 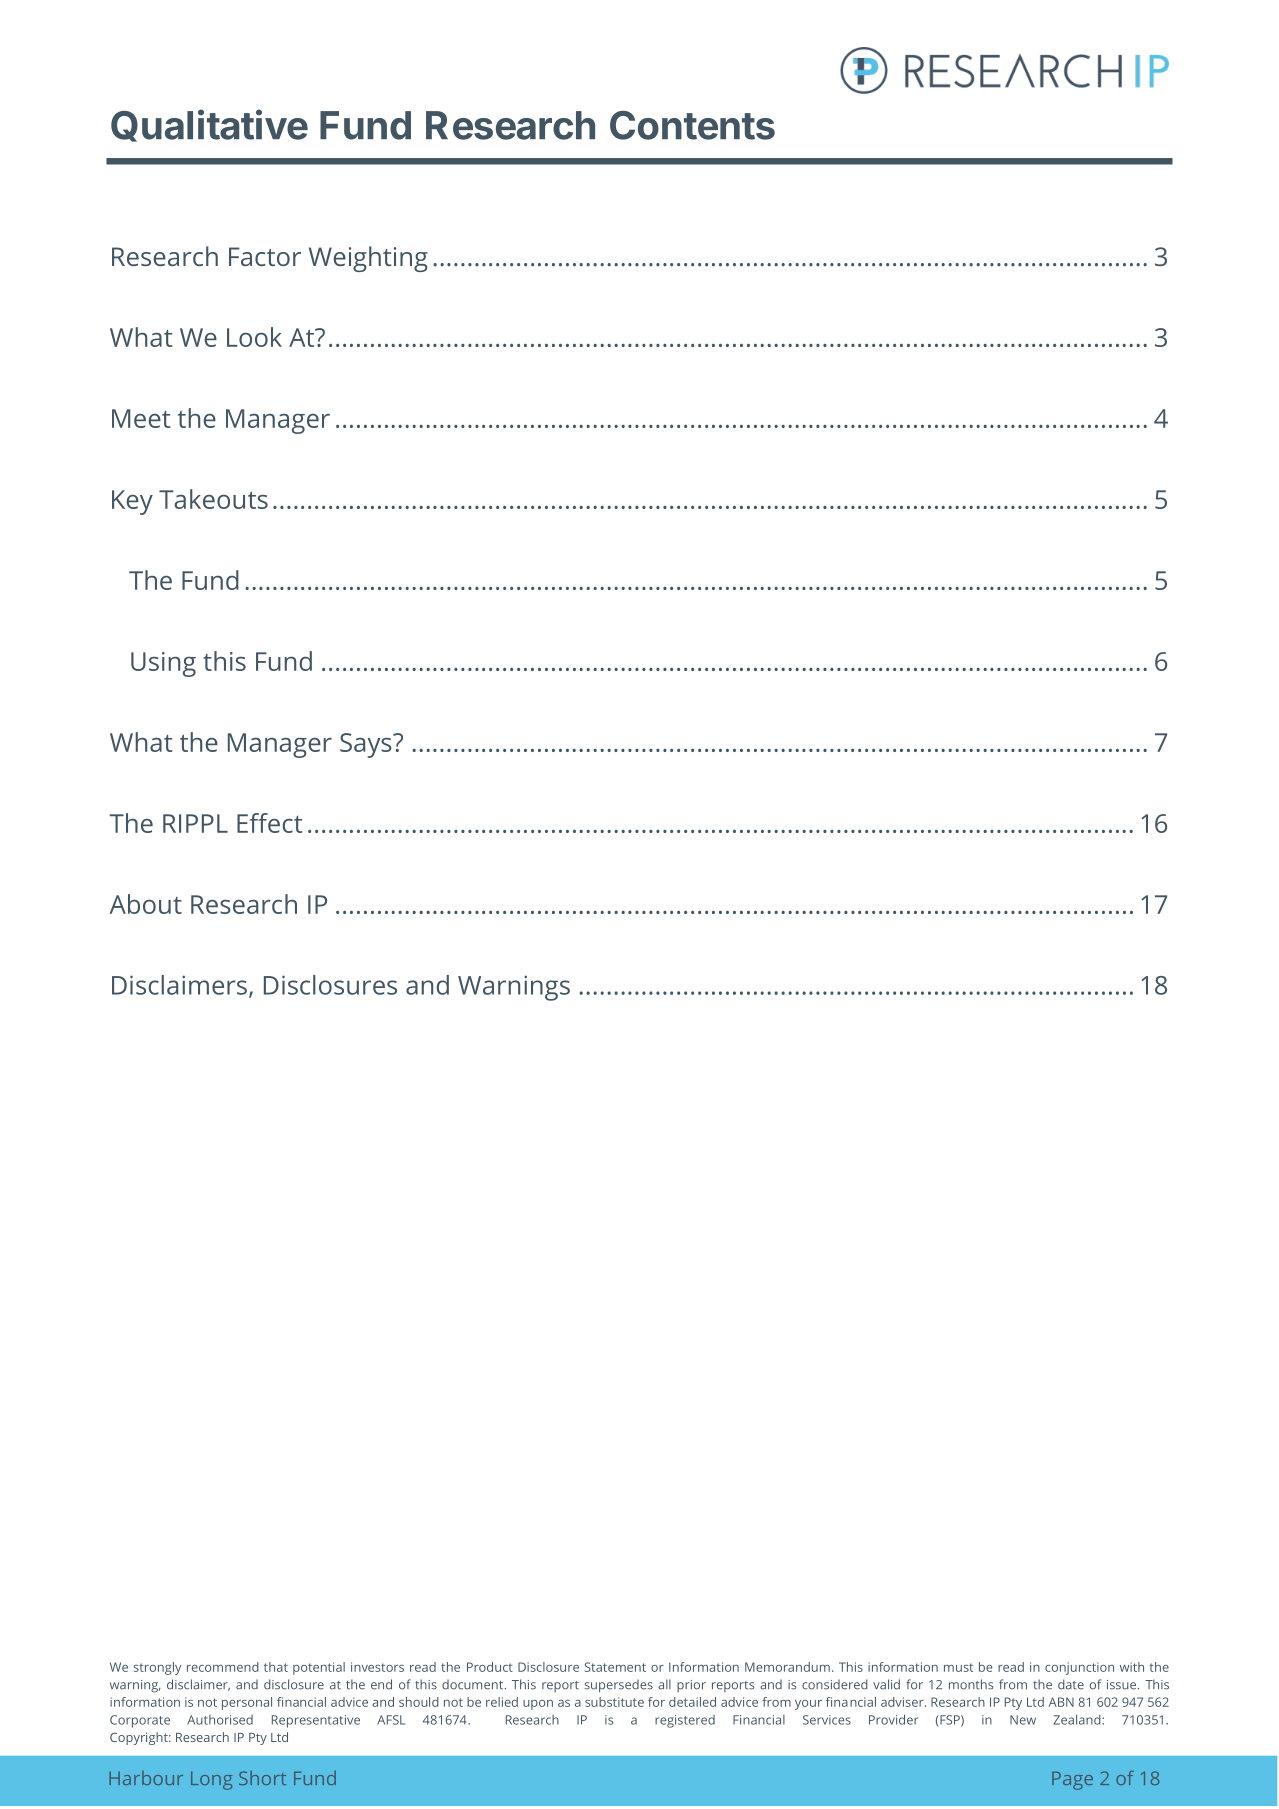 I want to click on Qualitative, so click(x=209, y=125).
